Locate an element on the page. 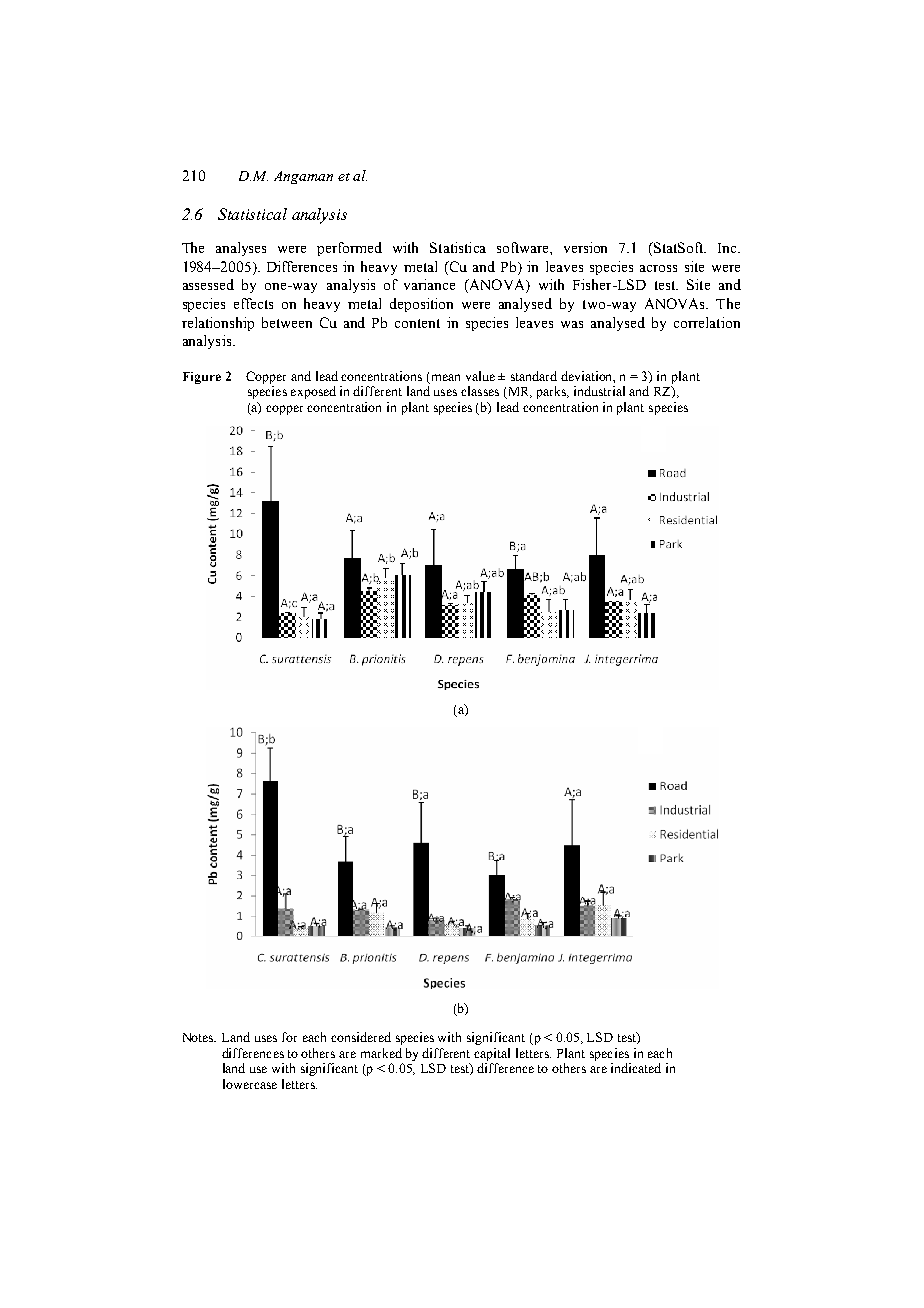 The image size is (924, 1308). classes is located at coordinates (480, 391).
